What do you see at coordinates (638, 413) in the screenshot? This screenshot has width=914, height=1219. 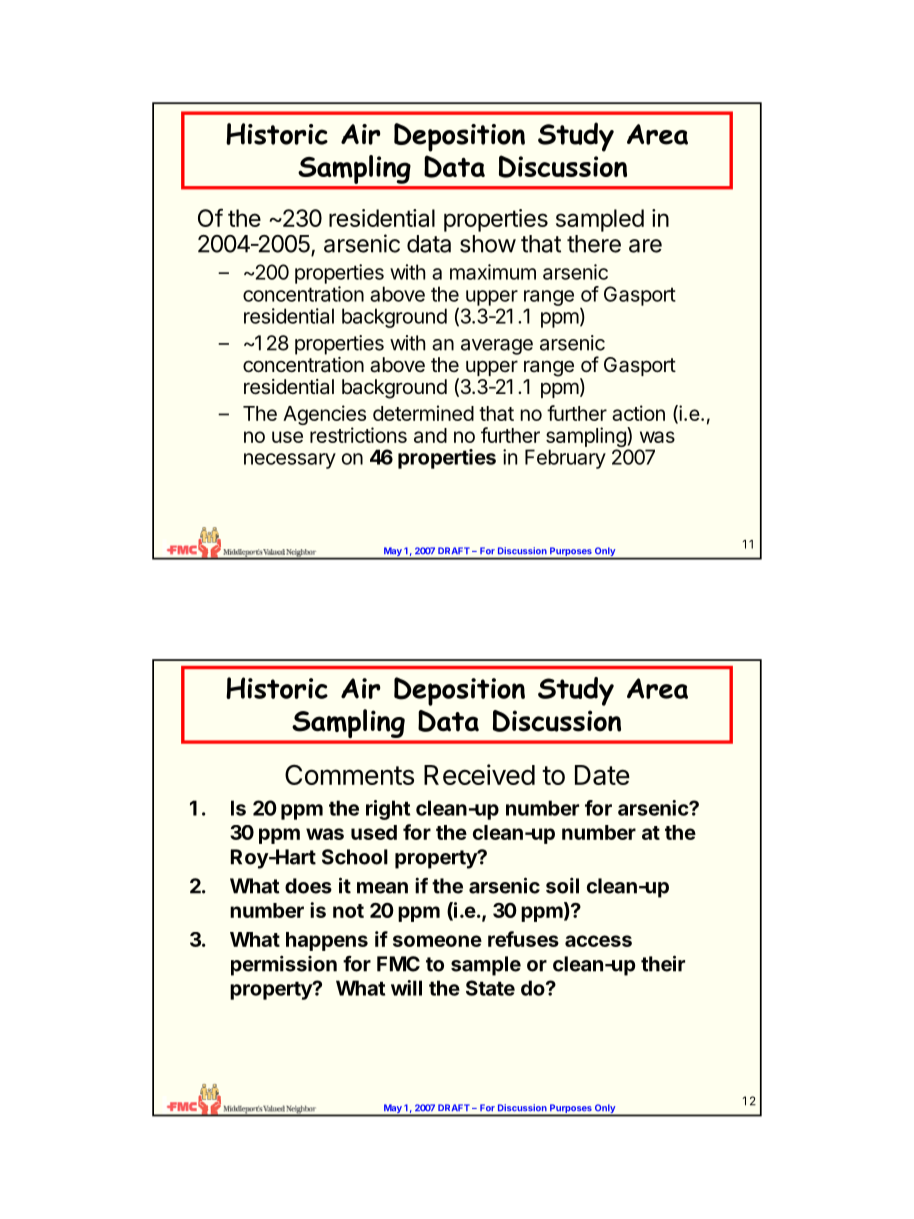 I see `action` at bounding box center [638, 413].
